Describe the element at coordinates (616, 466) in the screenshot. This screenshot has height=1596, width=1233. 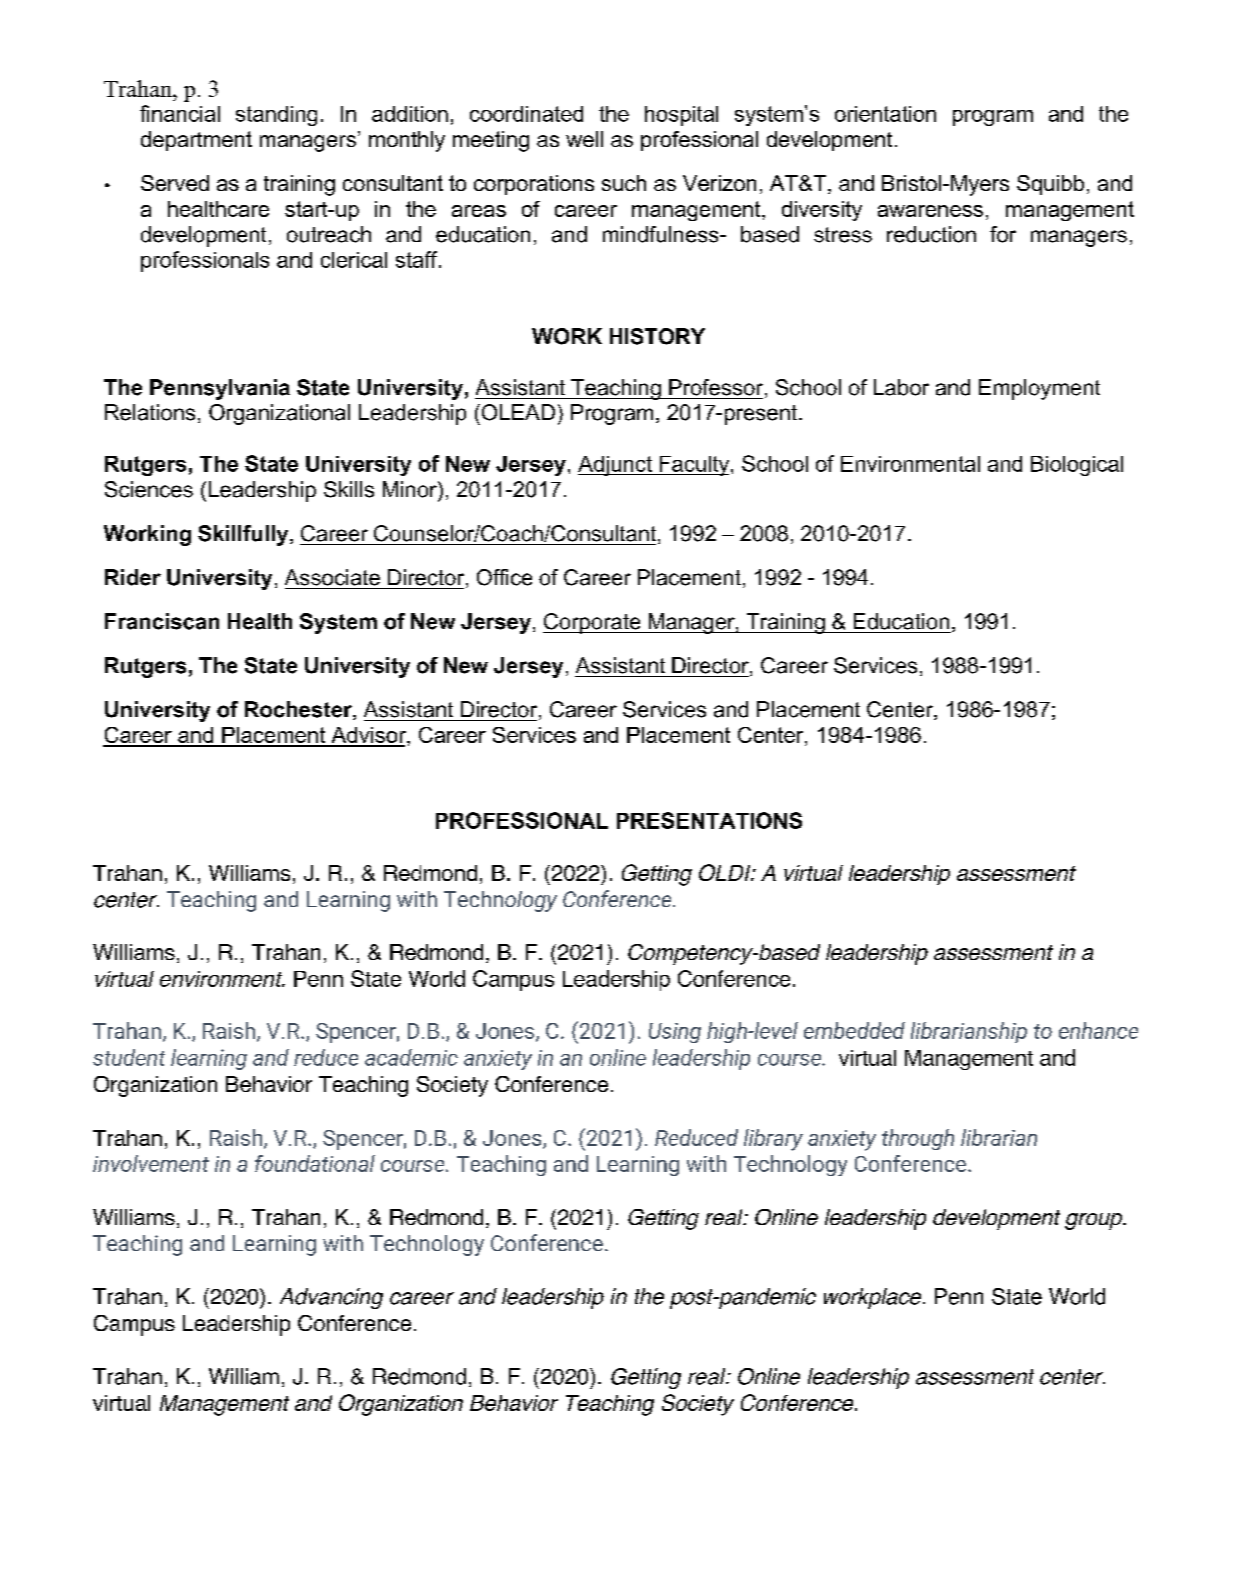
I see `Adjunct` at that location.
